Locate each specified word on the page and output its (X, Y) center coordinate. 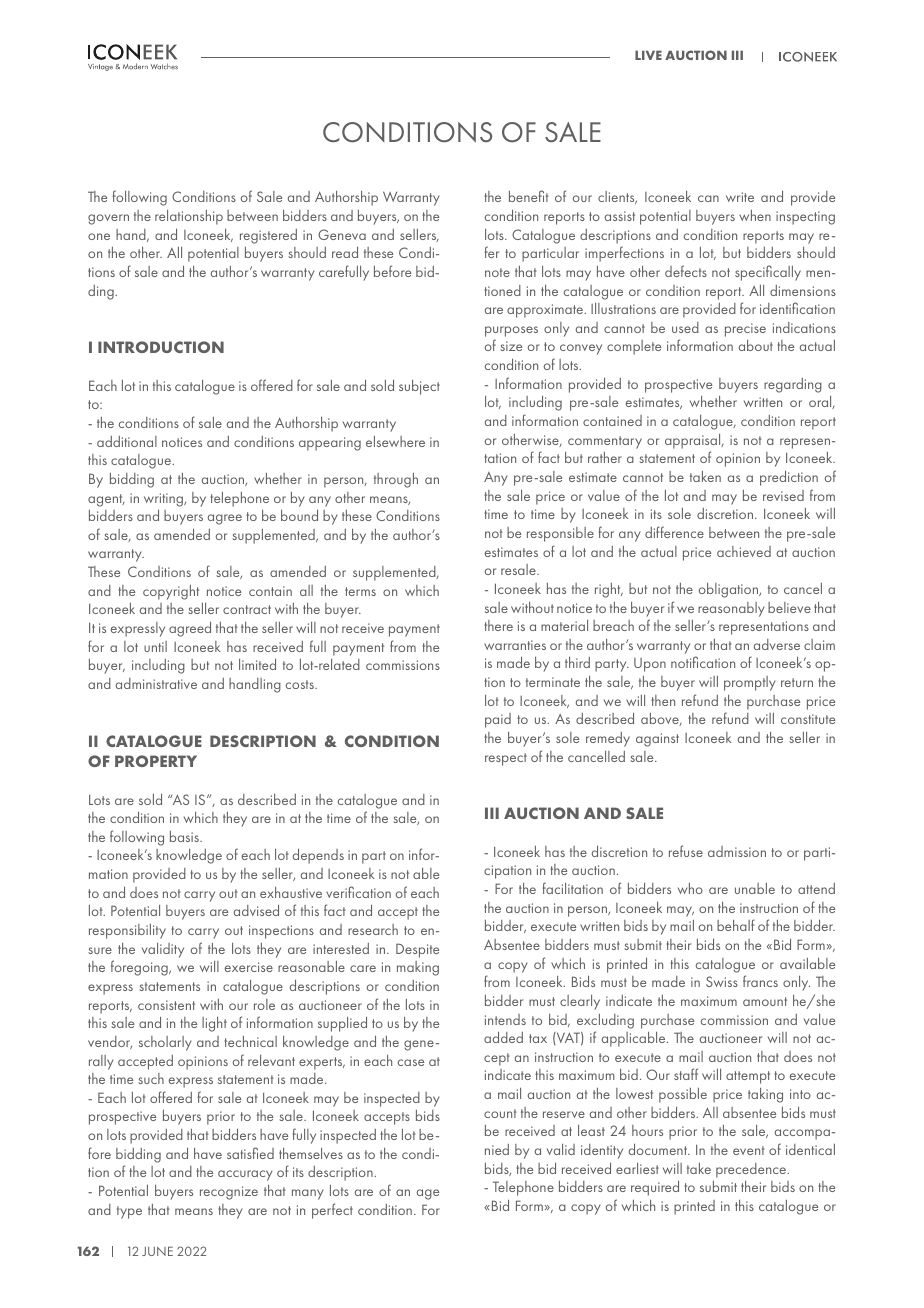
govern (108, 219)
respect (506, 759)
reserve (564, 1114)
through (396, 480)
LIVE (648, 55)
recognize (229, 1193)
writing (165, 500)
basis (185, 836)
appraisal (694, 441)
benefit (529, 196)
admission (737, 851)
